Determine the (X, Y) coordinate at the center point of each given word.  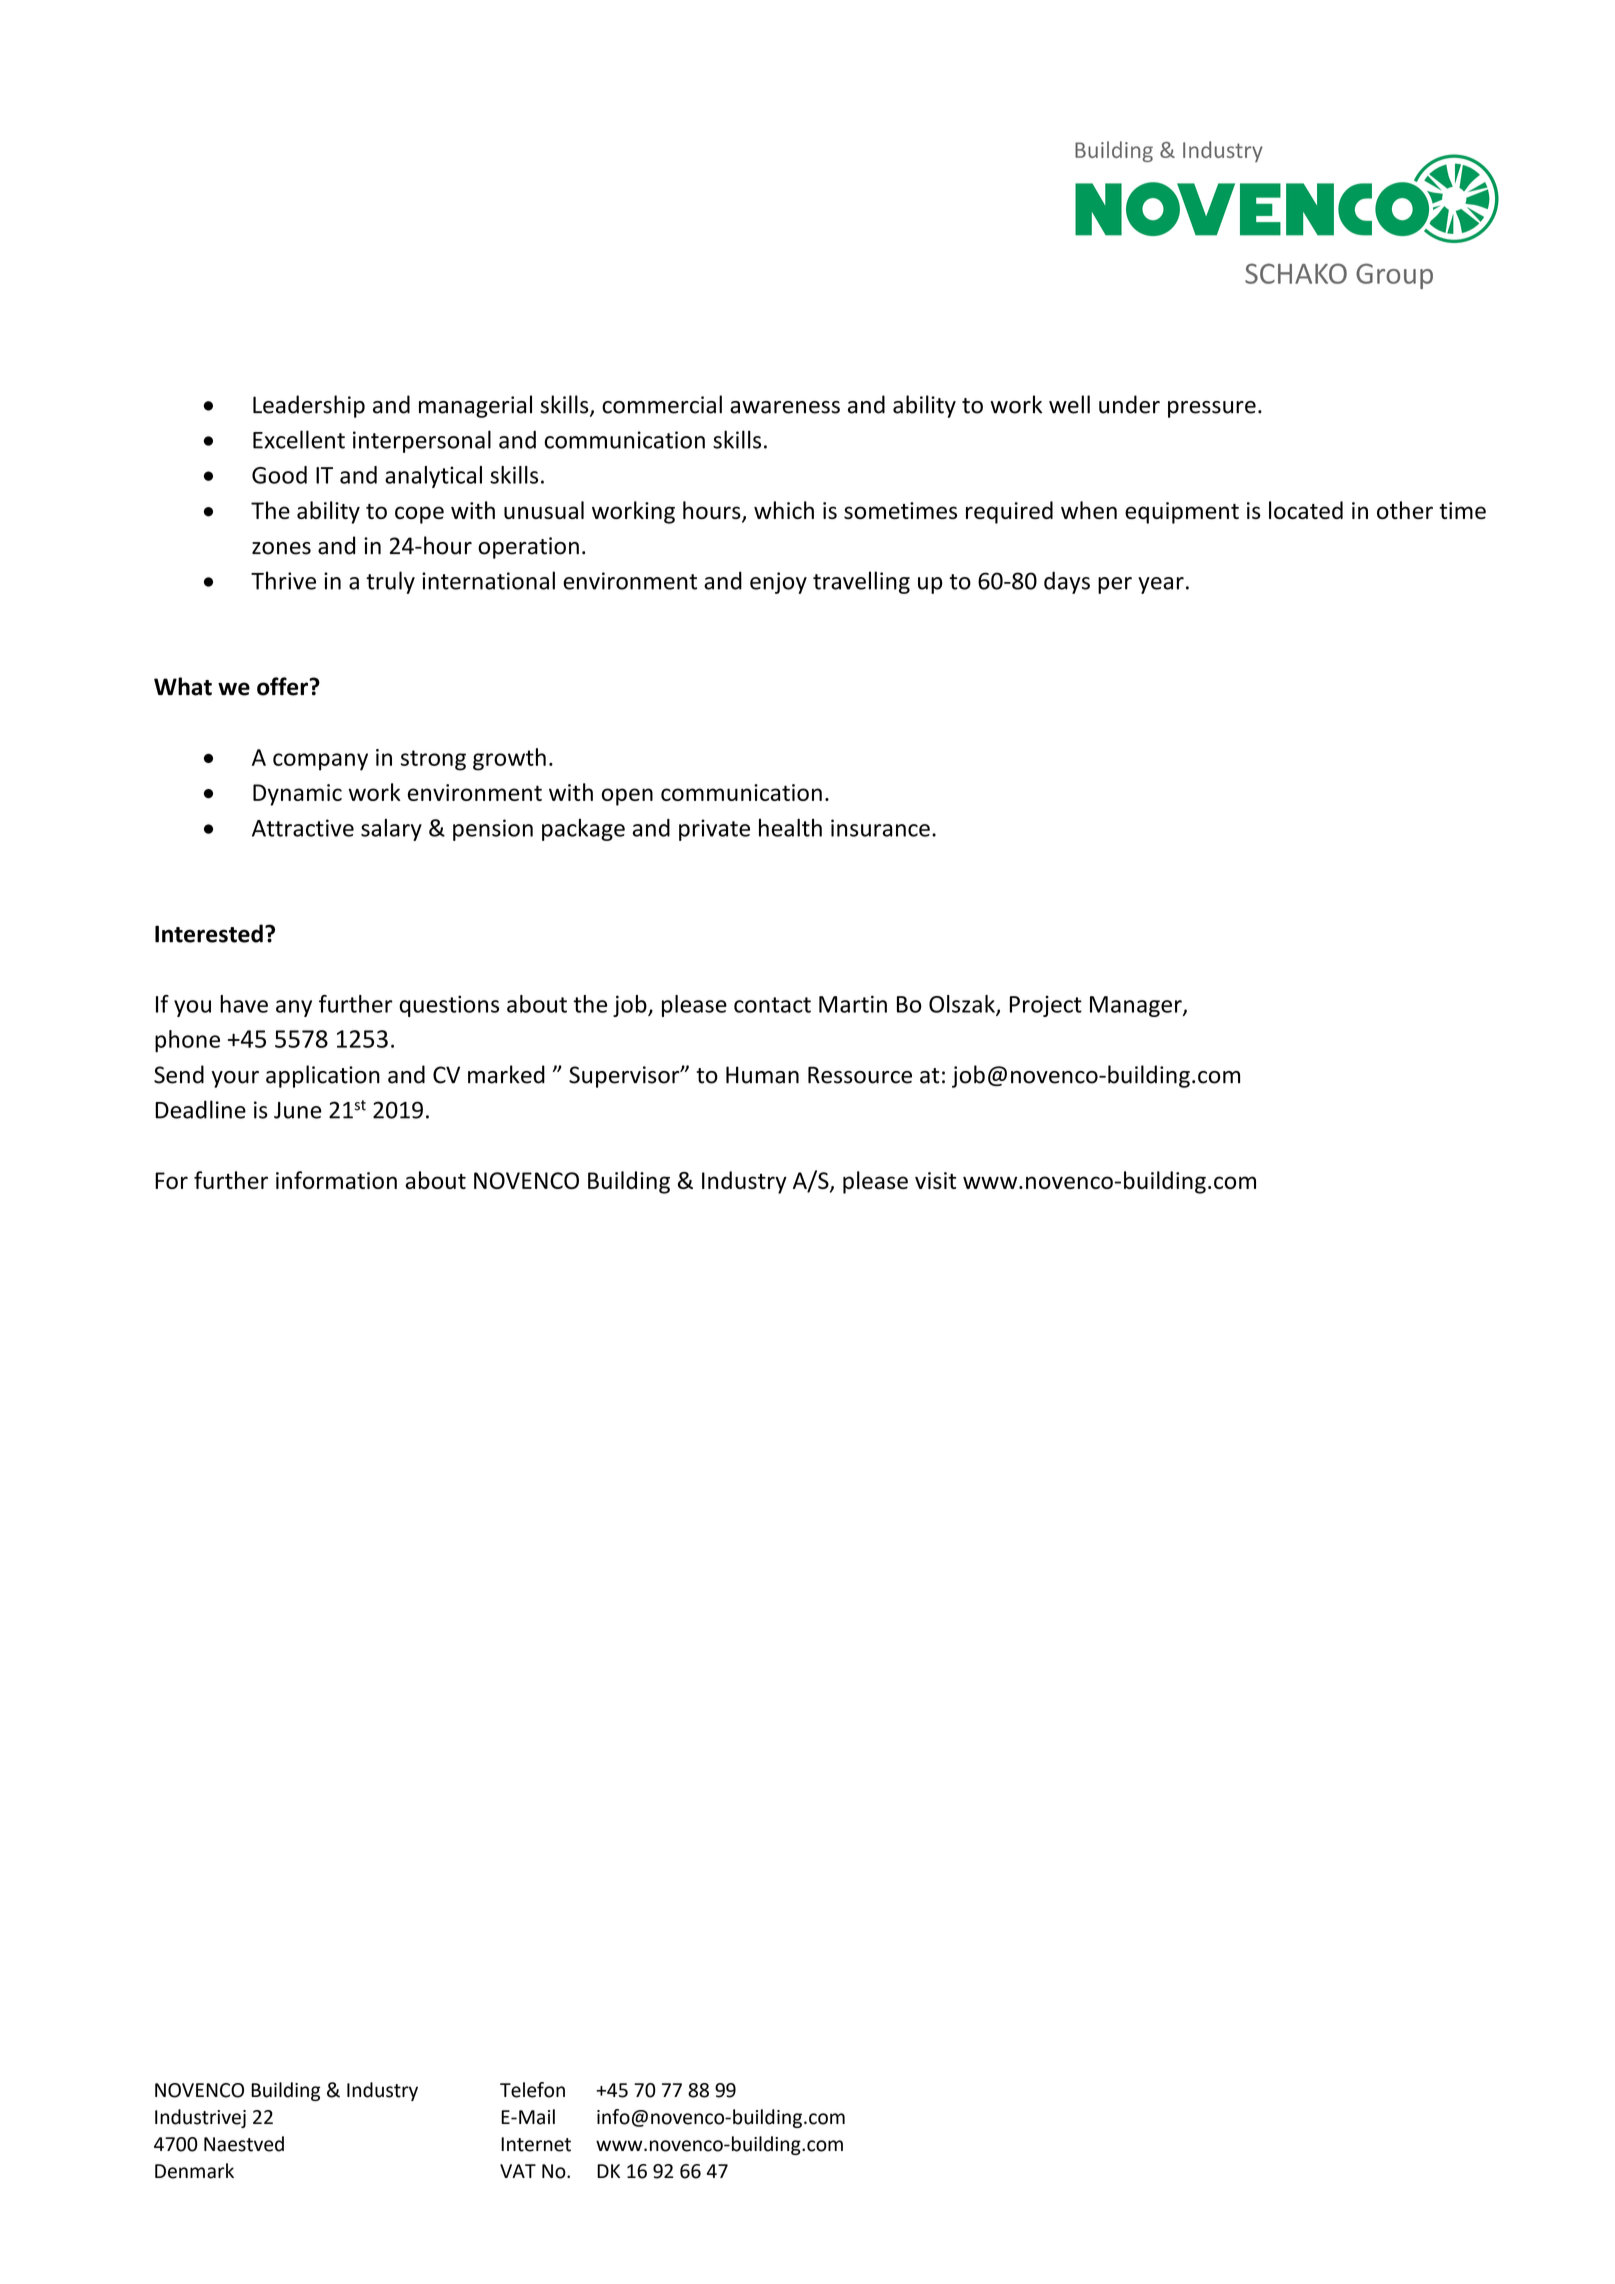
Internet (536, 2144)
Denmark (194, 2171)
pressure (1212, 409)
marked (506, 1074)
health (790, 827)
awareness (785, 407)
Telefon (532, 2090)
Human (762, 1075)
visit (935, 1180)
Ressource (860, 1075)
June (298, 1110)
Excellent (299, 439)
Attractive (303, 828)
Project (1046, 1006)
